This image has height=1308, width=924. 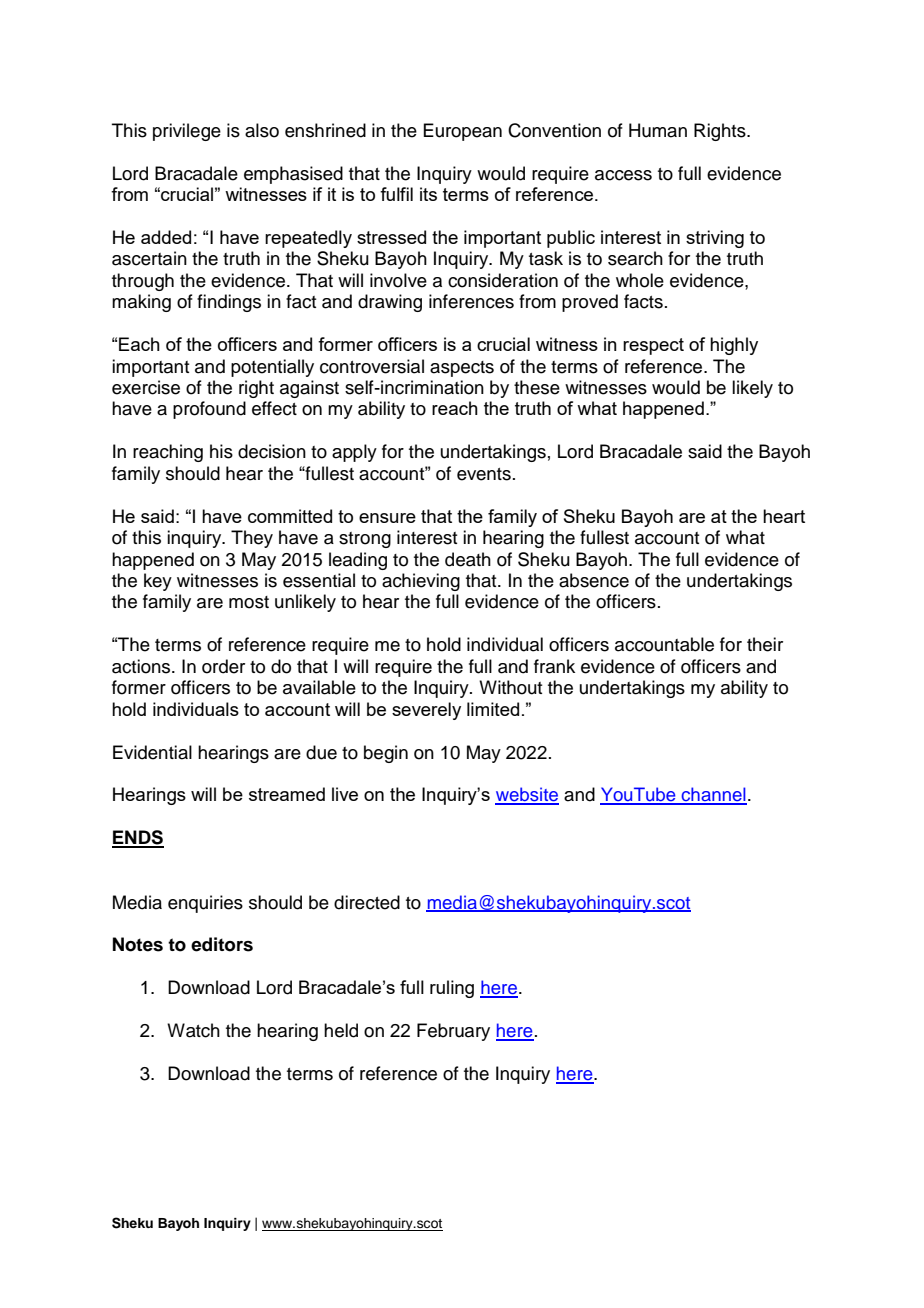 I want to click on Watch, so click(x=193, y=1030).
